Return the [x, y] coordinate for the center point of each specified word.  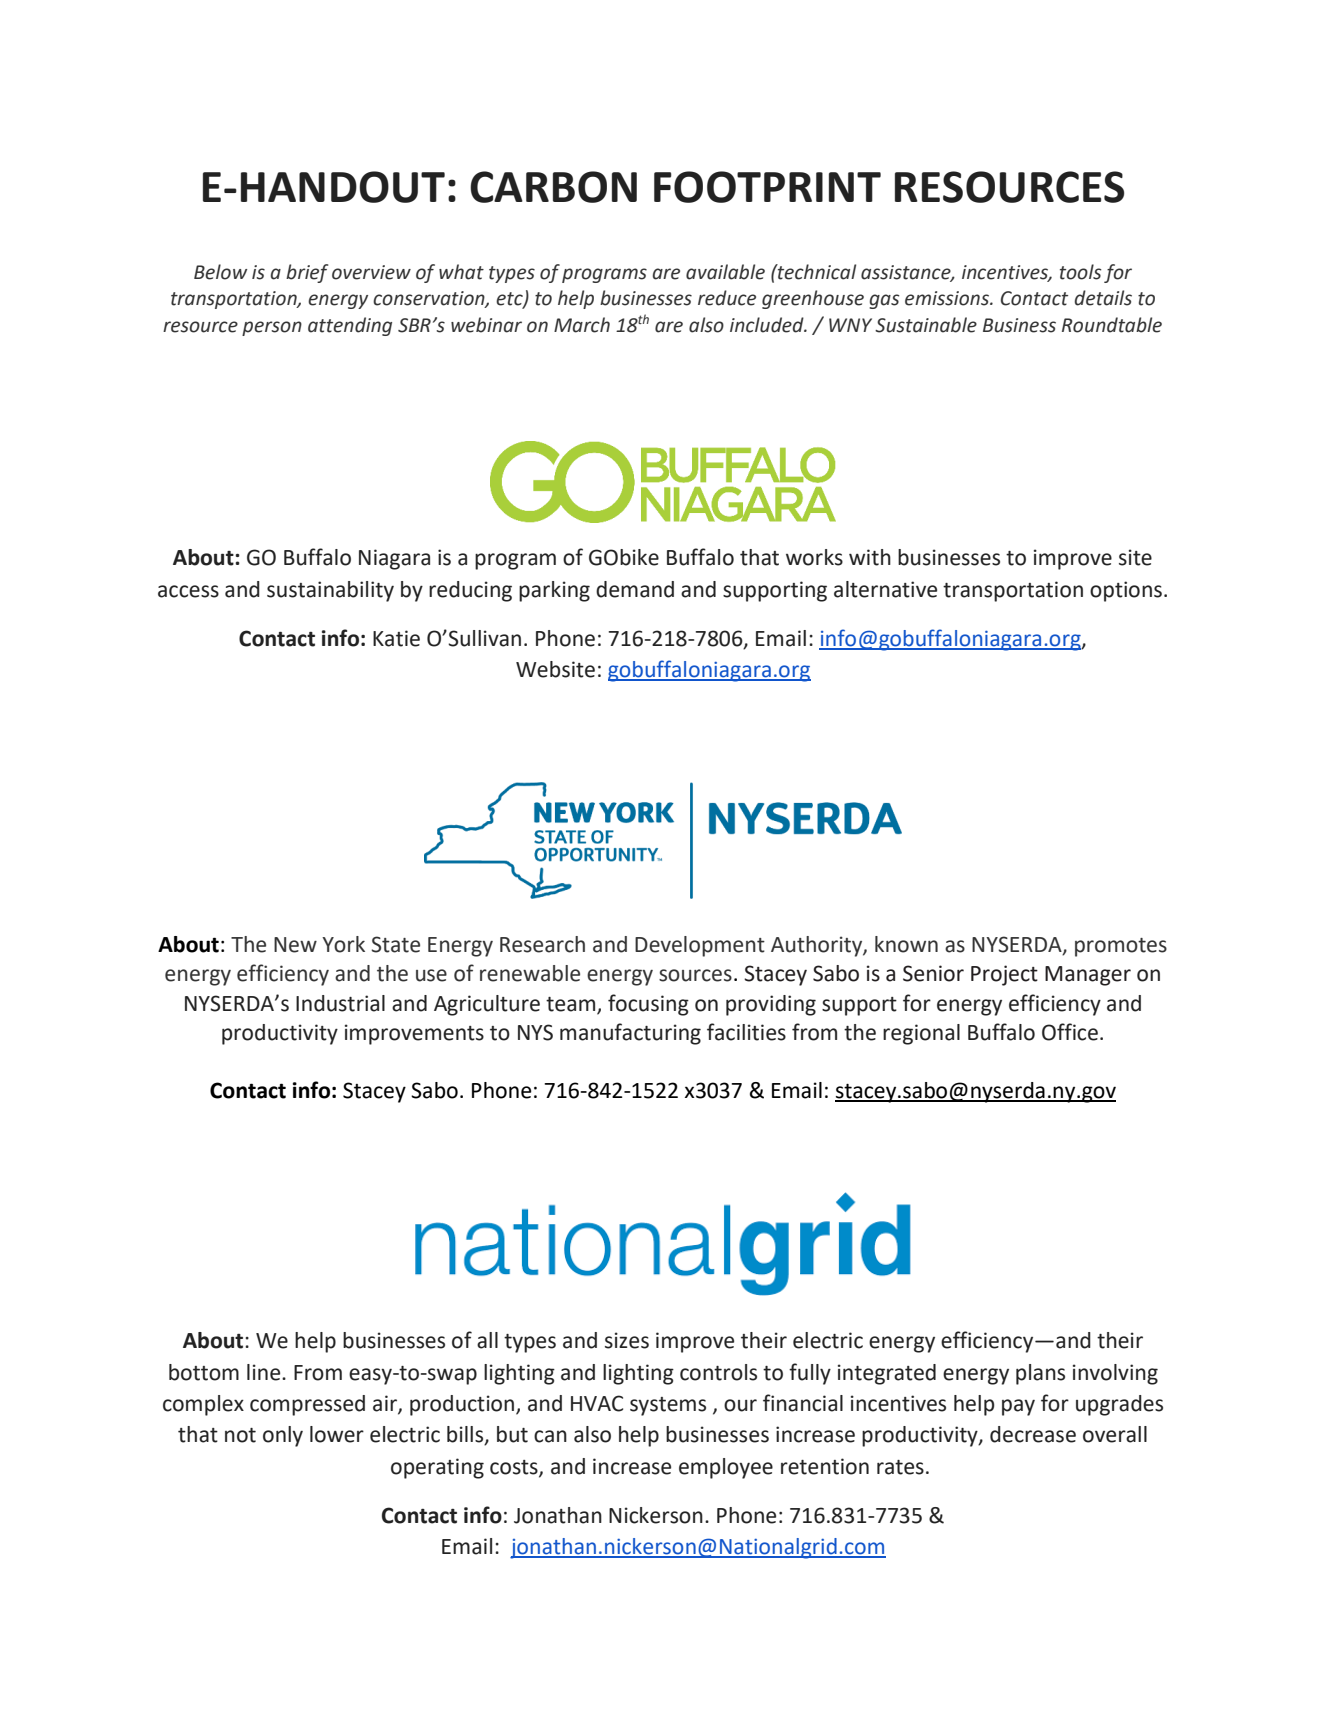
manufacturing [630, 1034]
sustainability [330, 591]
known [906, 944]
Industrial [340, 1003]
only [283, 1436]
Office [1070, 1032]
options [1126, 591]
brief [307, 273]
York [343, 944]
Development [700, 946]
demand [635, 589]
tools [1080, 272]
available [725, 272]
